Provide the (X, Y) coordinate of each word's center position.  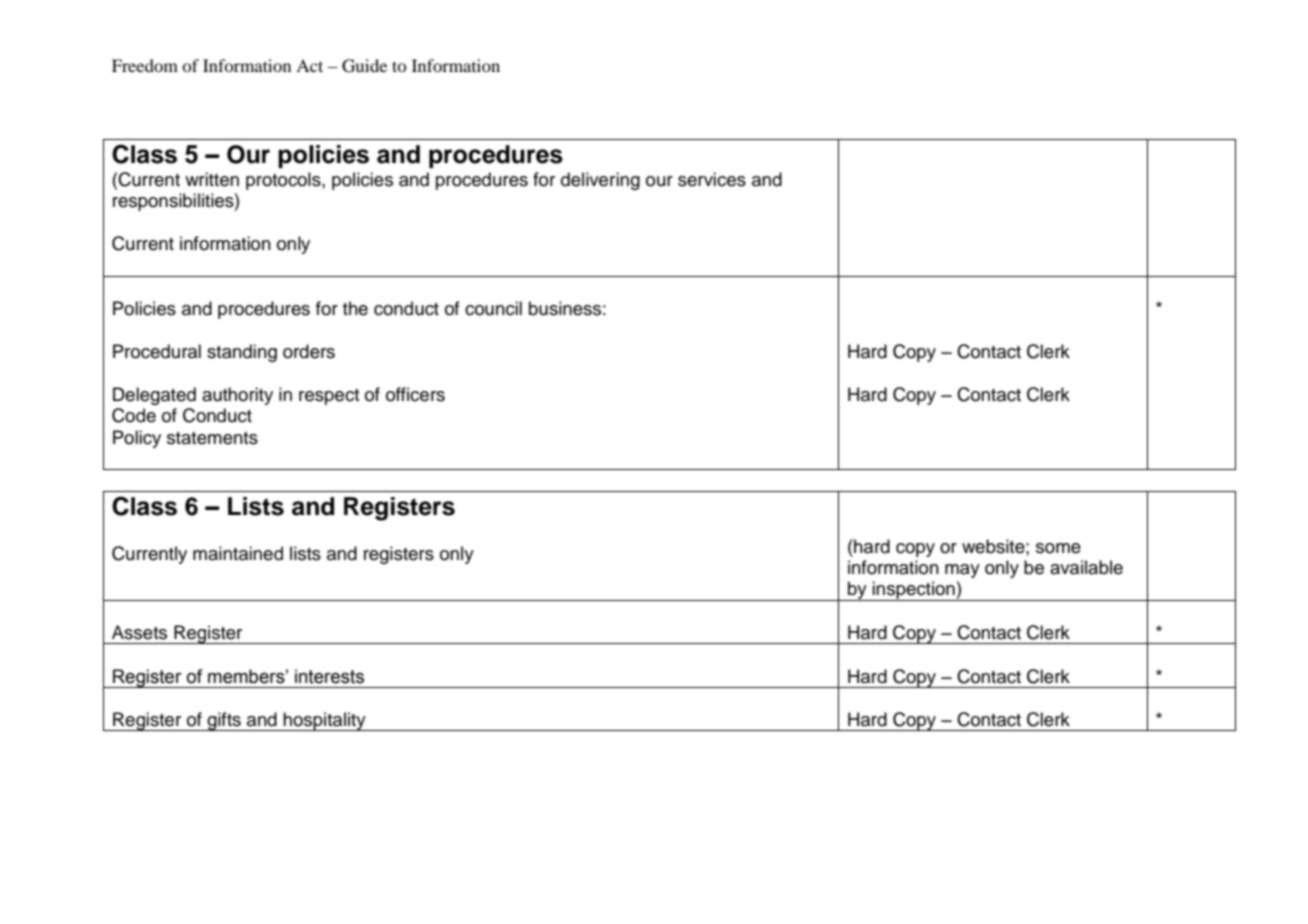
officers (415, 394)
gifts (224, 721)
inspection (914, 591)
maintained (238, 553)
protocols (284, 181)
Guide (364, 66)
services (712, 179)
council (493, 308)
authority (237, 396)
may (962, 571)
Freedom (145, 65)
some (1058, 548)
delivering (600, 181)
